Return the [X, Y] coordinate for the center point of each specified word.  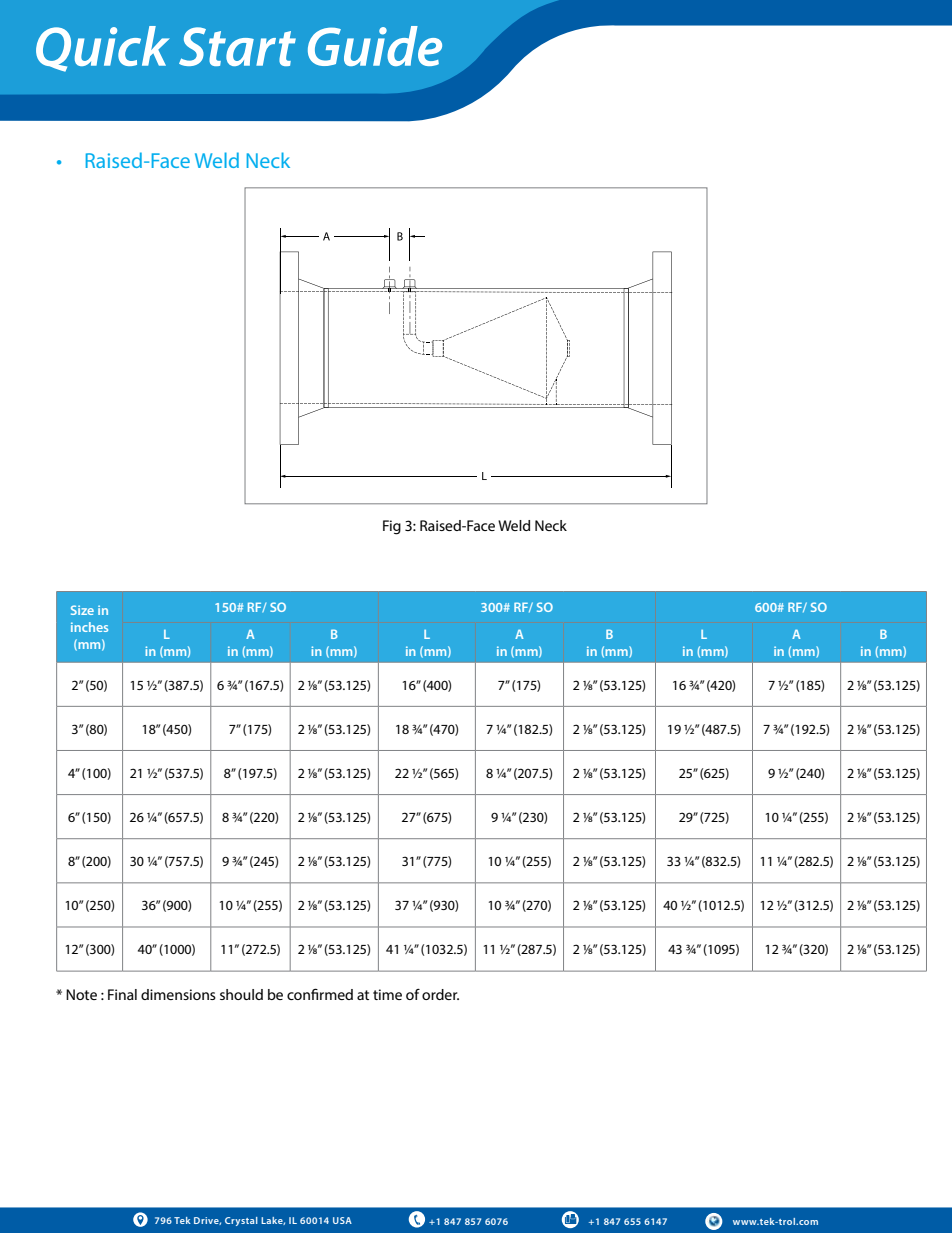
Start [237, 46]
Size [82, 610]
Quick [102, 49]
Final [122, 994]
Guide [375, 46]
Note [81, 994]
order [440, 994]
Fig [392, 527]
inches [89, 627]
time [387, 994]
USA [342, 1220]
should [241, 994]
